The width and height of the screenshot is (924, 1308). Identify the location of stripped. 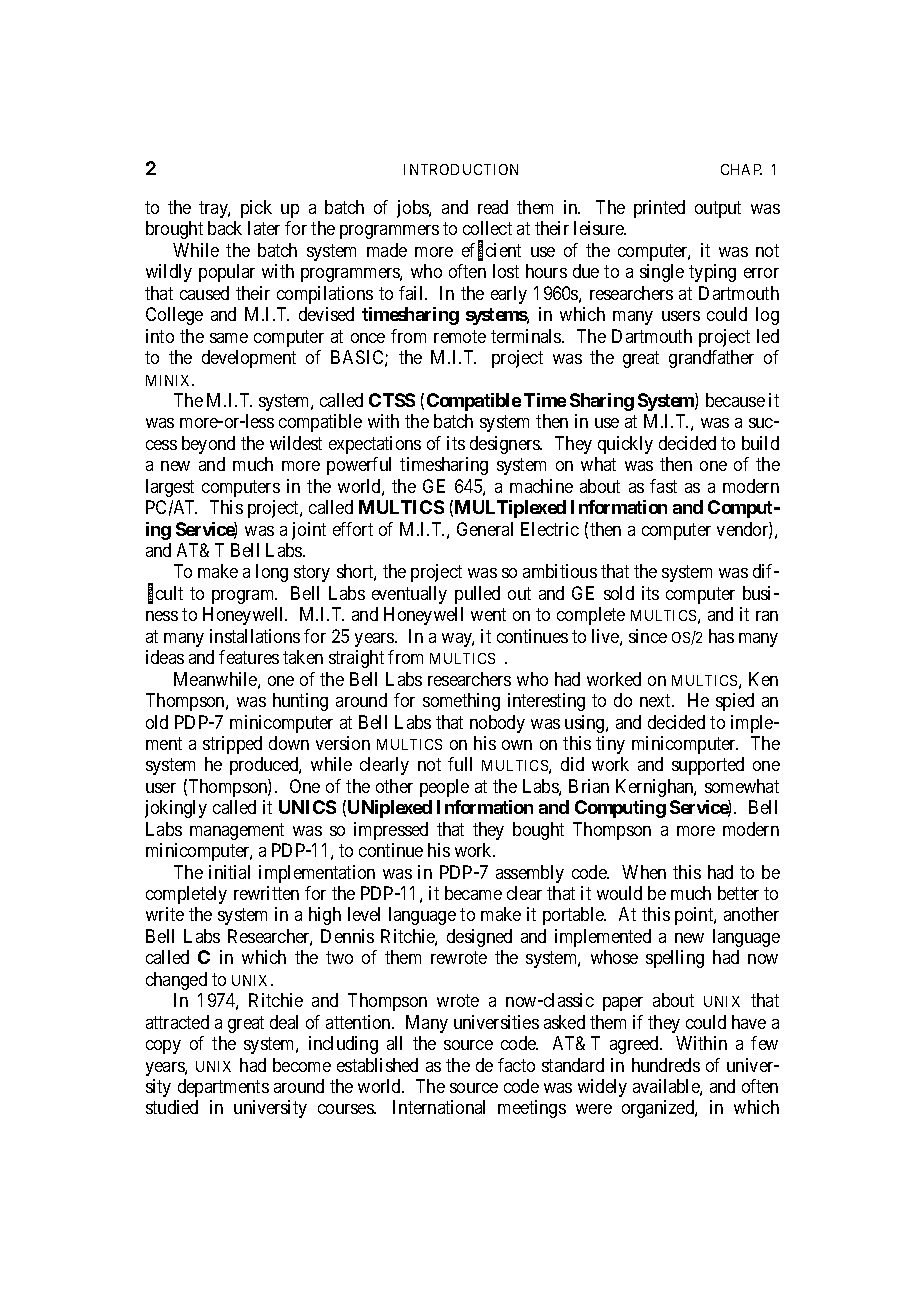
(232, 745).
